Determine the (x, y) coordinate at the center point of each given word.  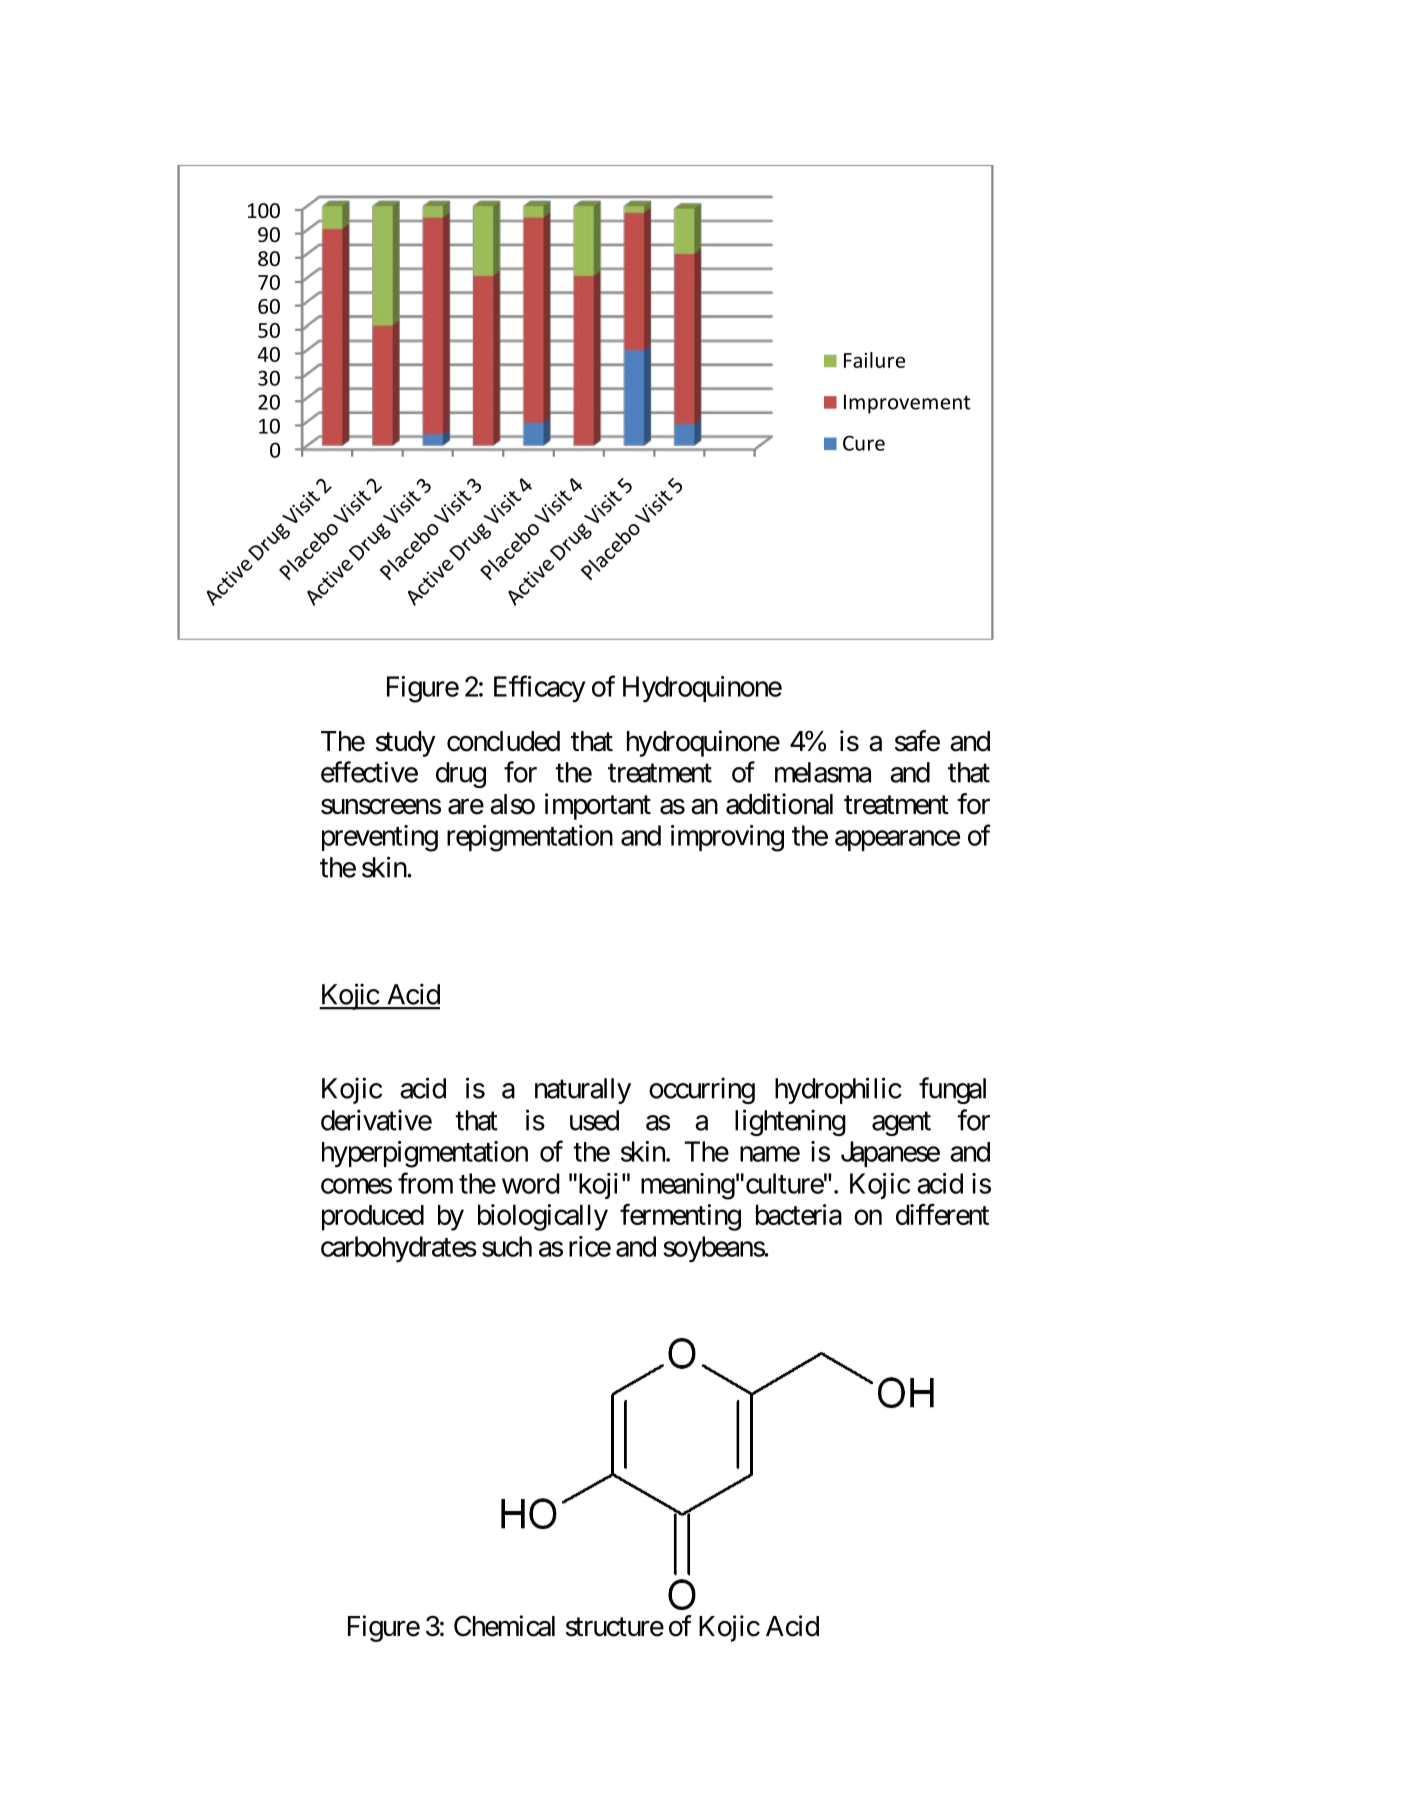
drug (461, 775)
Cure (864, 443)
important (598, 806)
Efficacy (539, 688)
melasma (823, 772)
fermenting (680, 1217)
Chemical (504, 1626)
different (942, 1214)
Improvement (907, 404)
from (425, 1183)
